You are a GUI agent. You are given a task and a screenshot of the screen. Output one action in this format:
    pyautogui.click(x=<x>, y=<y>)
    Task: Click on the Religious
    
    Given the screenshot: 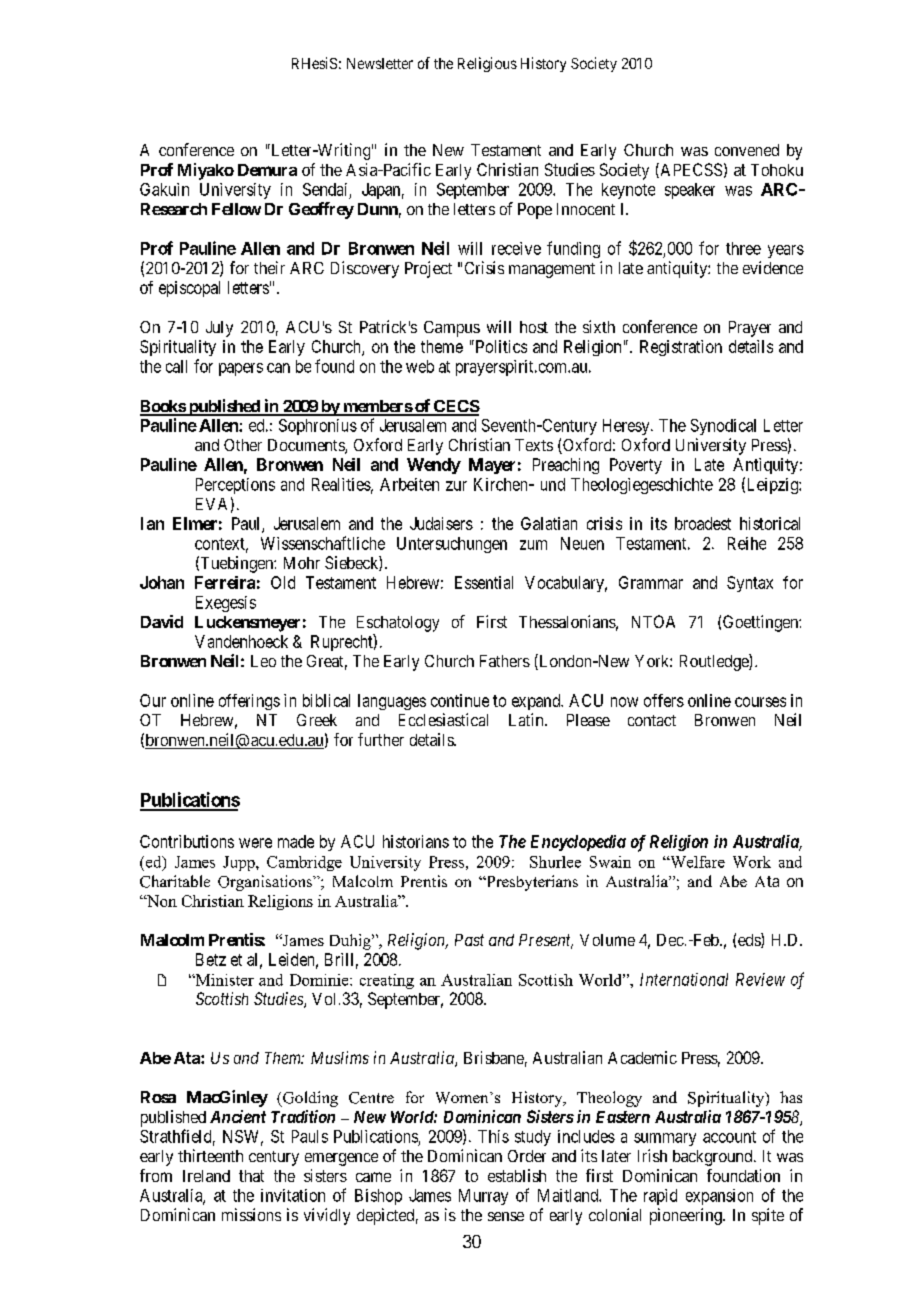 What is the action you would take?
    pyautogui.click(x=487, y=64)
